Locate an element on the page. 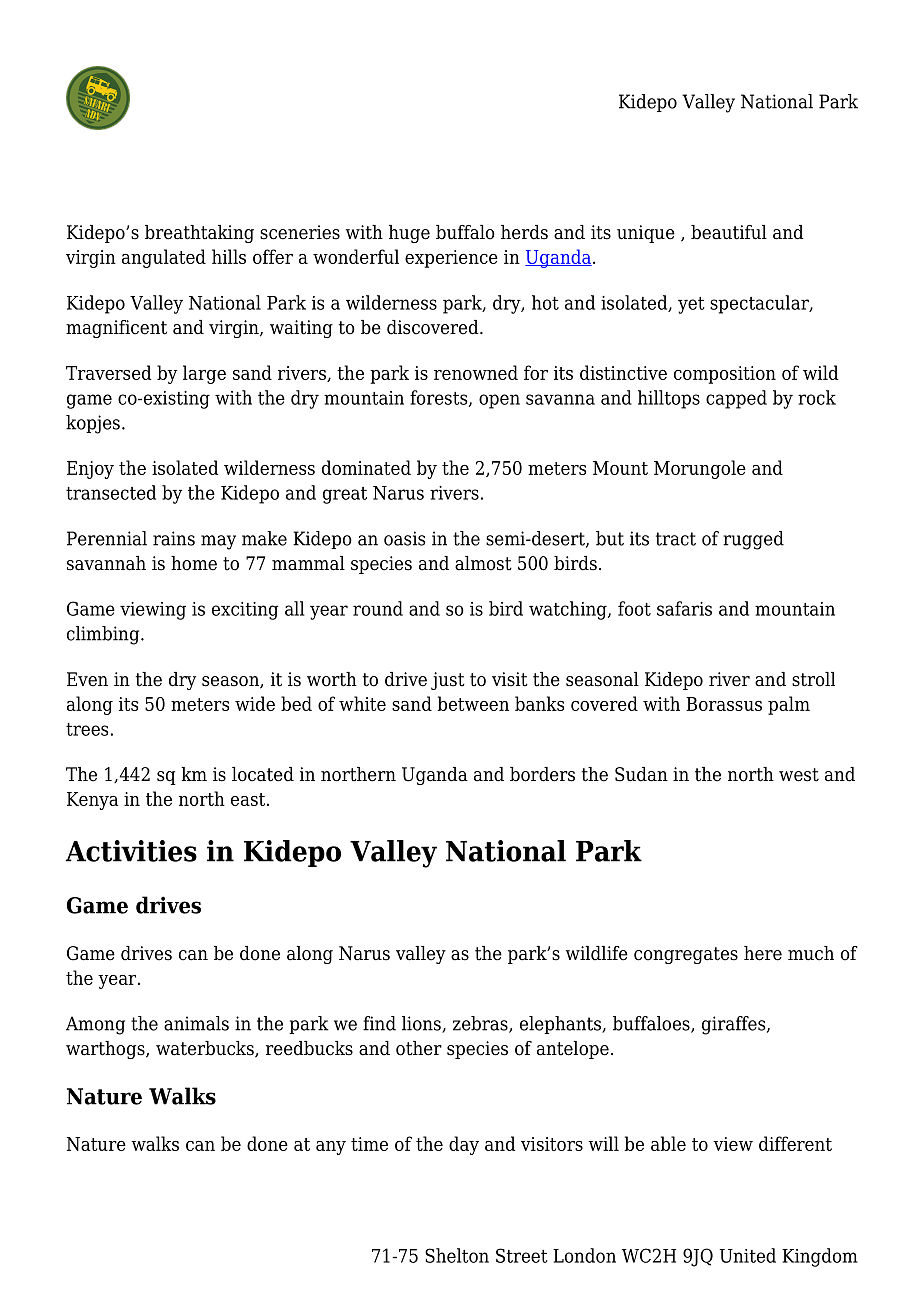 The image size is (924, 1308). palm is located at coordinates (789, 705).
